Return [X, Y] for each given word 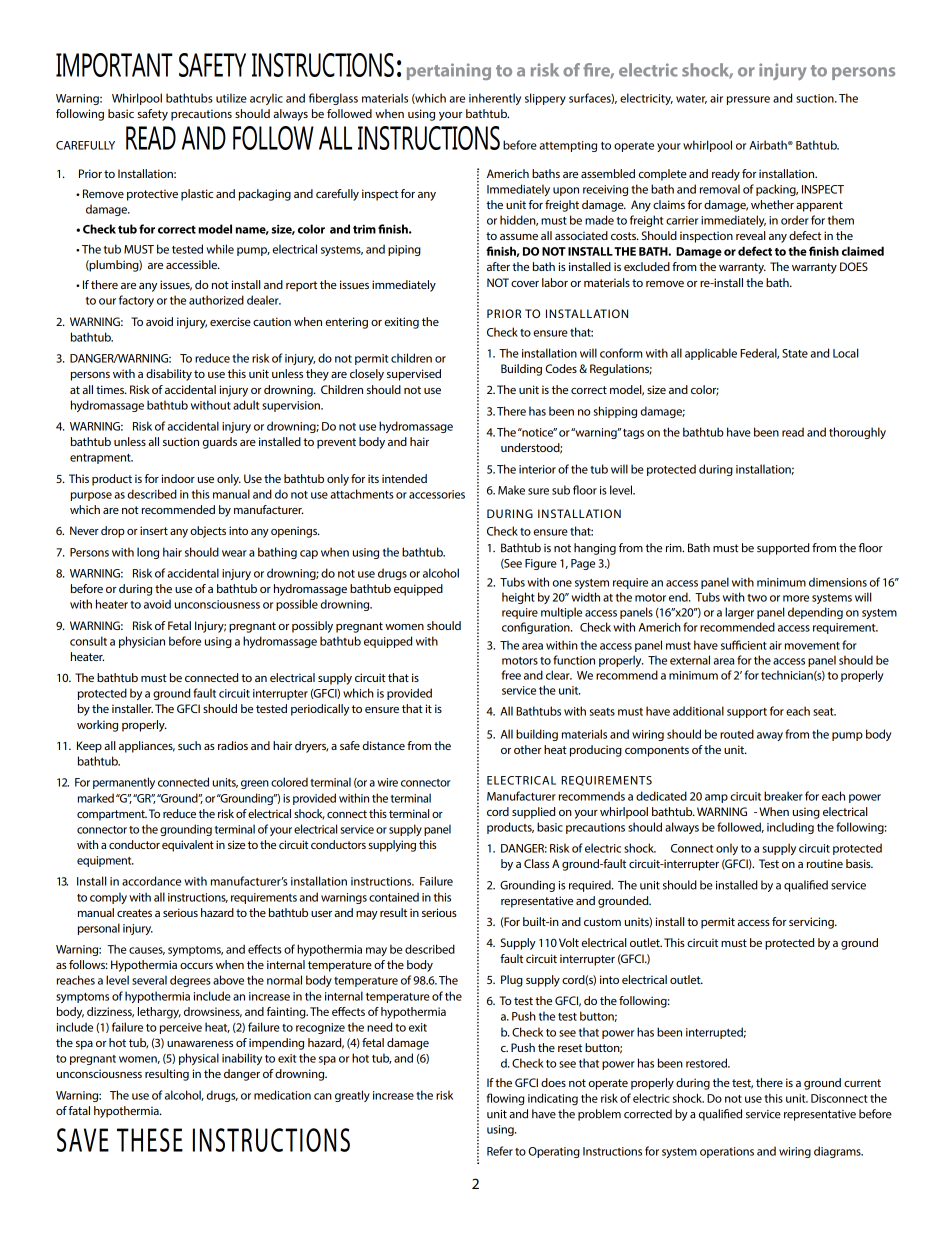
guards [220, 443]
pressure [748, 100]
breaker [783, 796]
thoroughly [857, 433]
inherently [495, 99]
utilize [231, 98]
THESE [150, 1140]
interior [537, 469]
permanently [124, 783]
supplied [533, 813]
